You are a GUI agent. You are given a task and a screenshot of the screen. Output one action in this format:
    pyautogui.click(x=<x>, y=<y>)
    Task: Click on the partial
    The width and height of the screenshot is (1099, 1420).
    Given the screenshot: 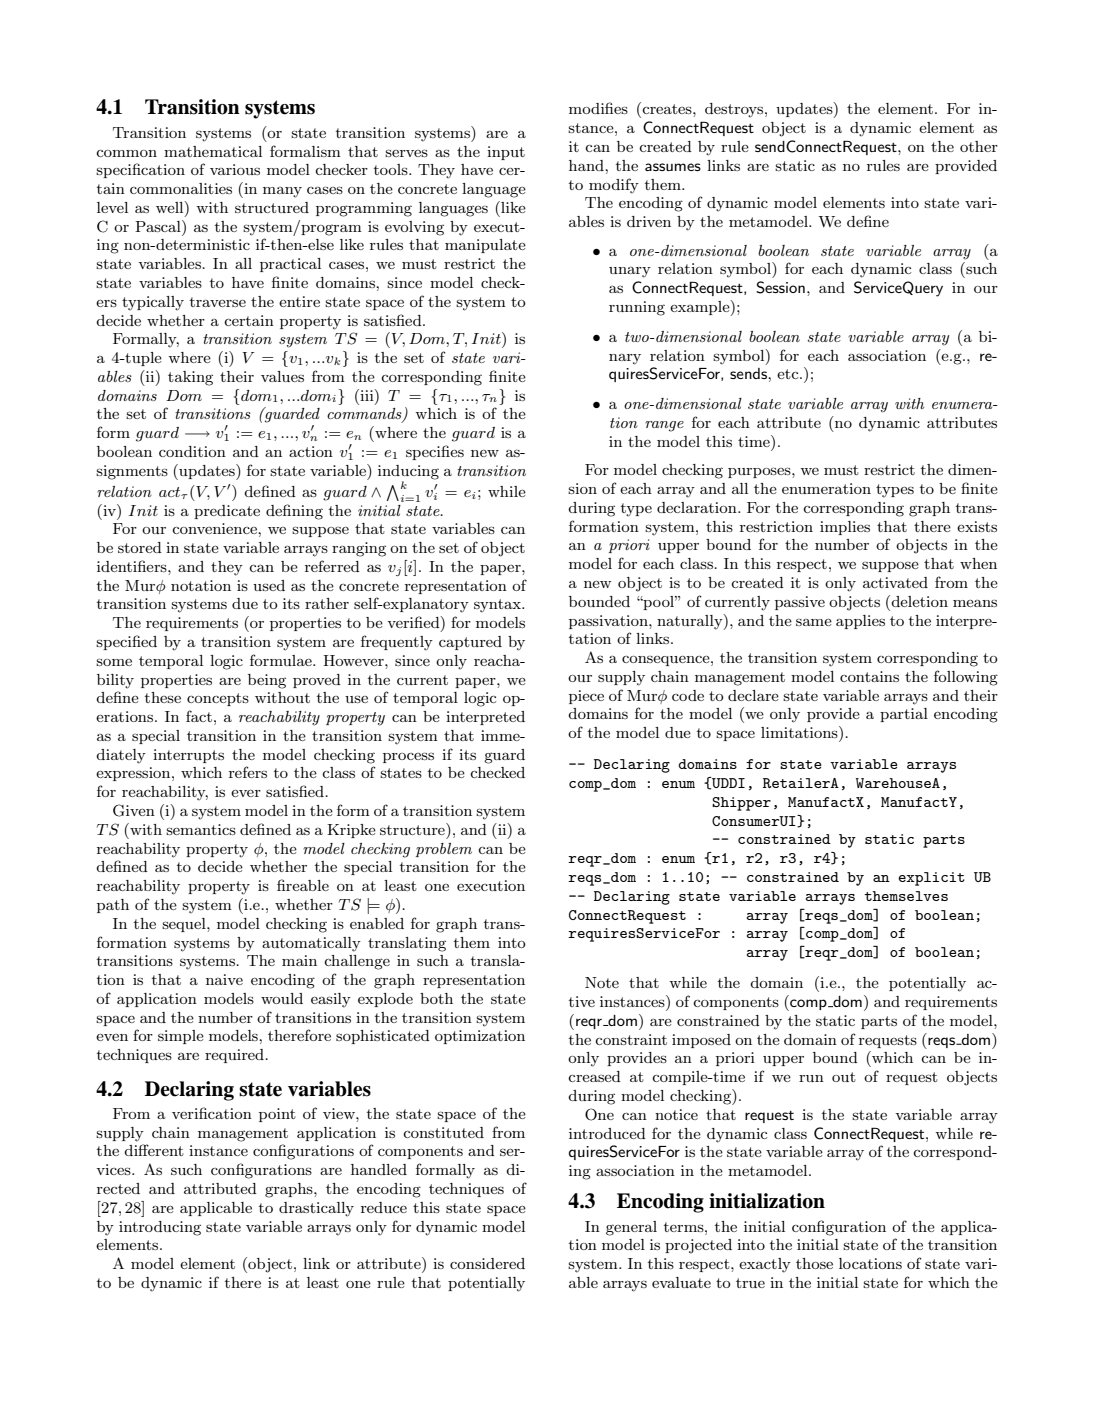 What is the action you would take?
    pyautogui.click(x=904, y=715)
